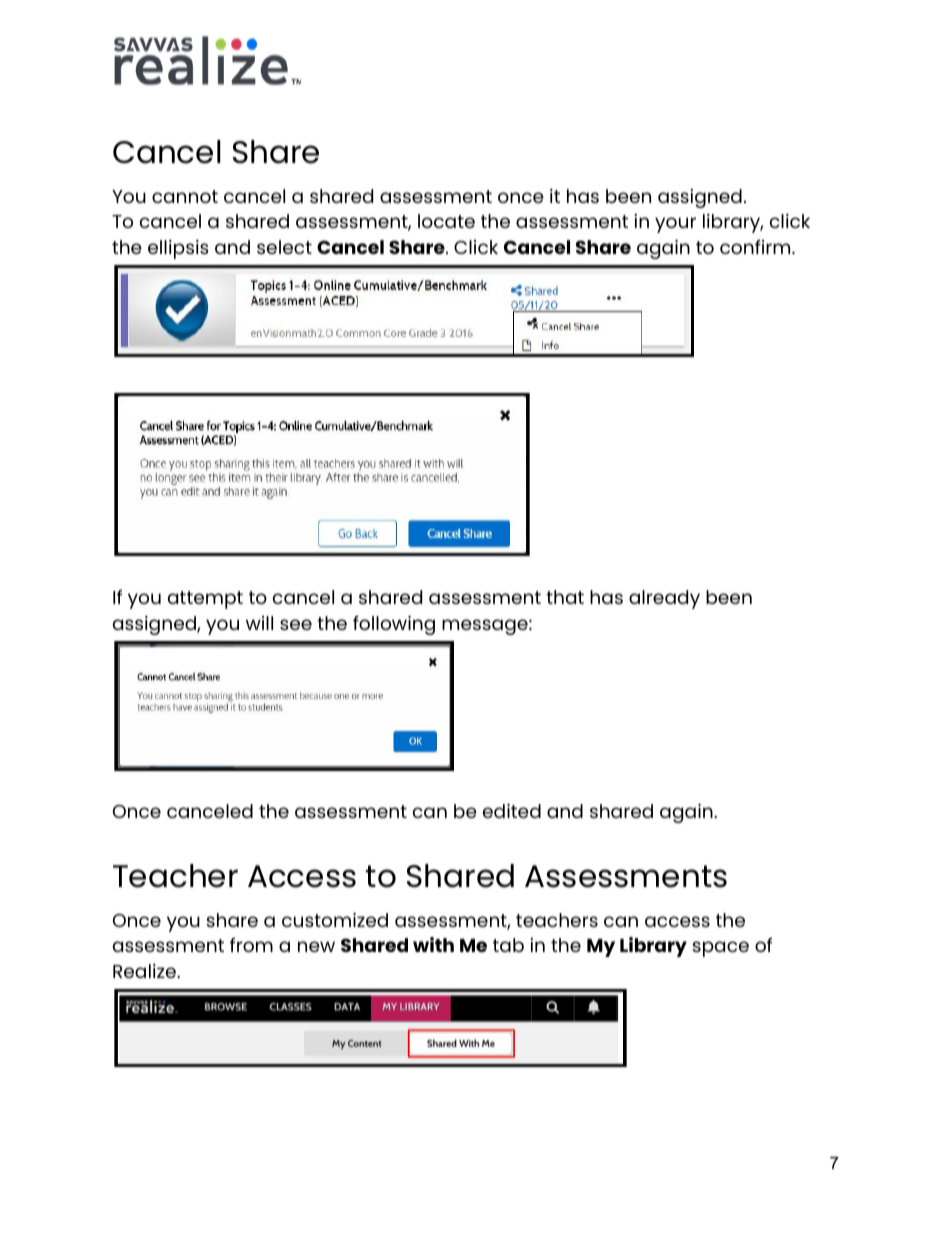 Image resolution: width=952 pixels, height=1233 pixels. I want to click on from, so click(251, 944).
